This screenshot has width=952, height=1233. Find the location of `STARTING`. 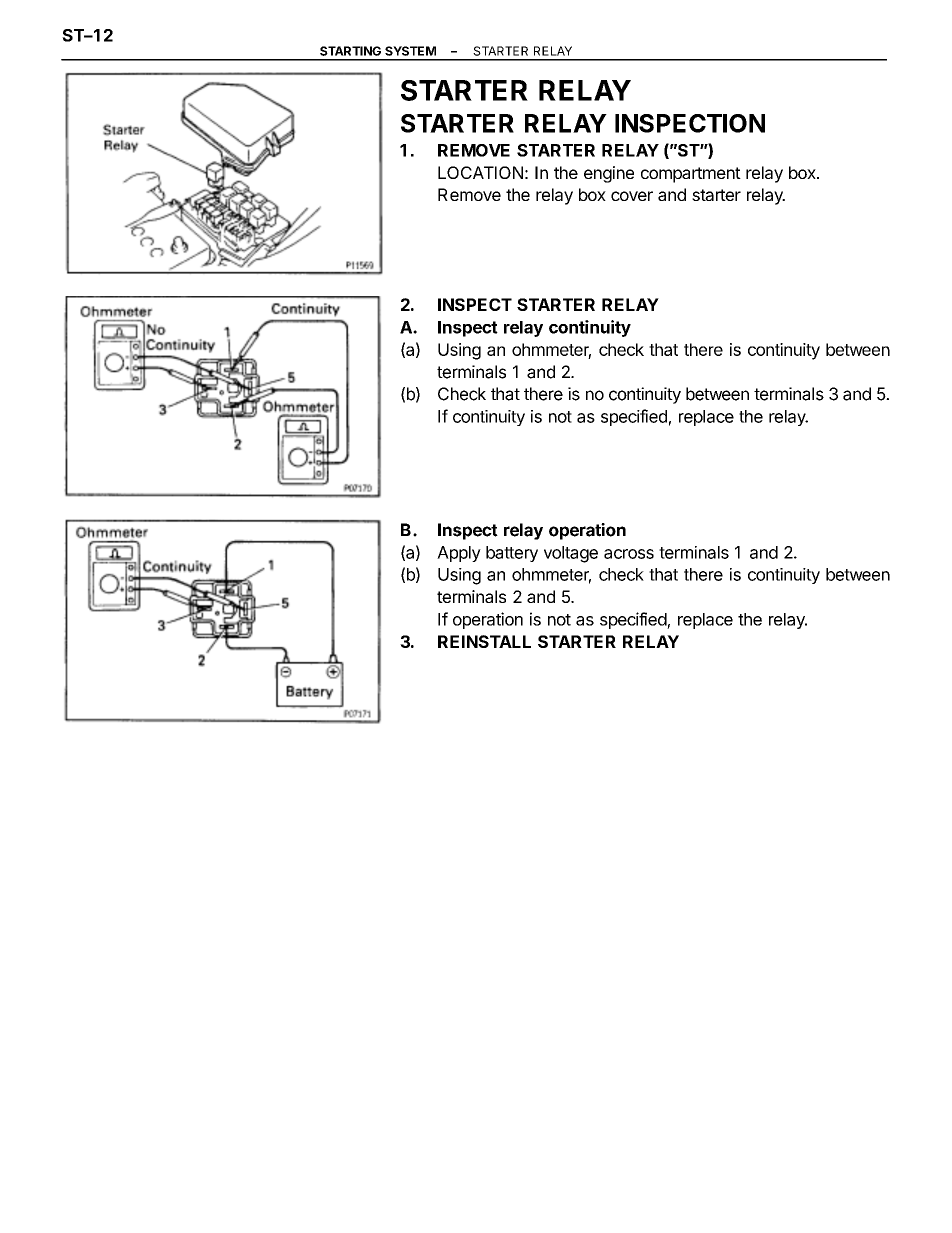

STARTING is located at coordinates (350, 51).
